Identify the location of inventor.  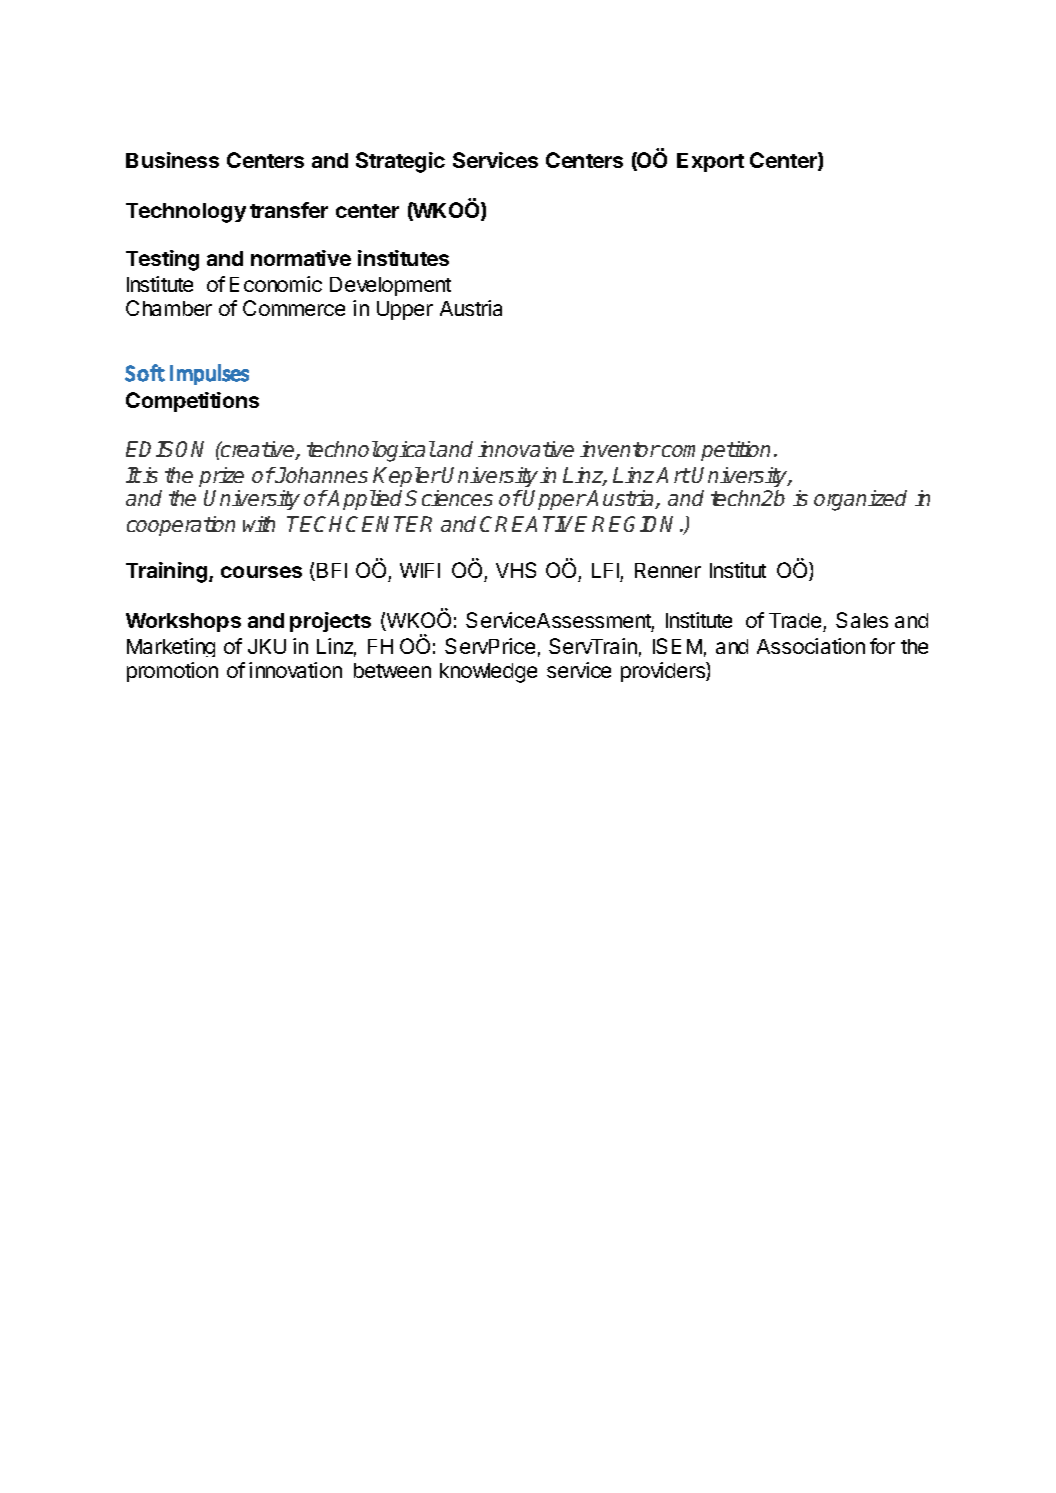
(620, 449).
